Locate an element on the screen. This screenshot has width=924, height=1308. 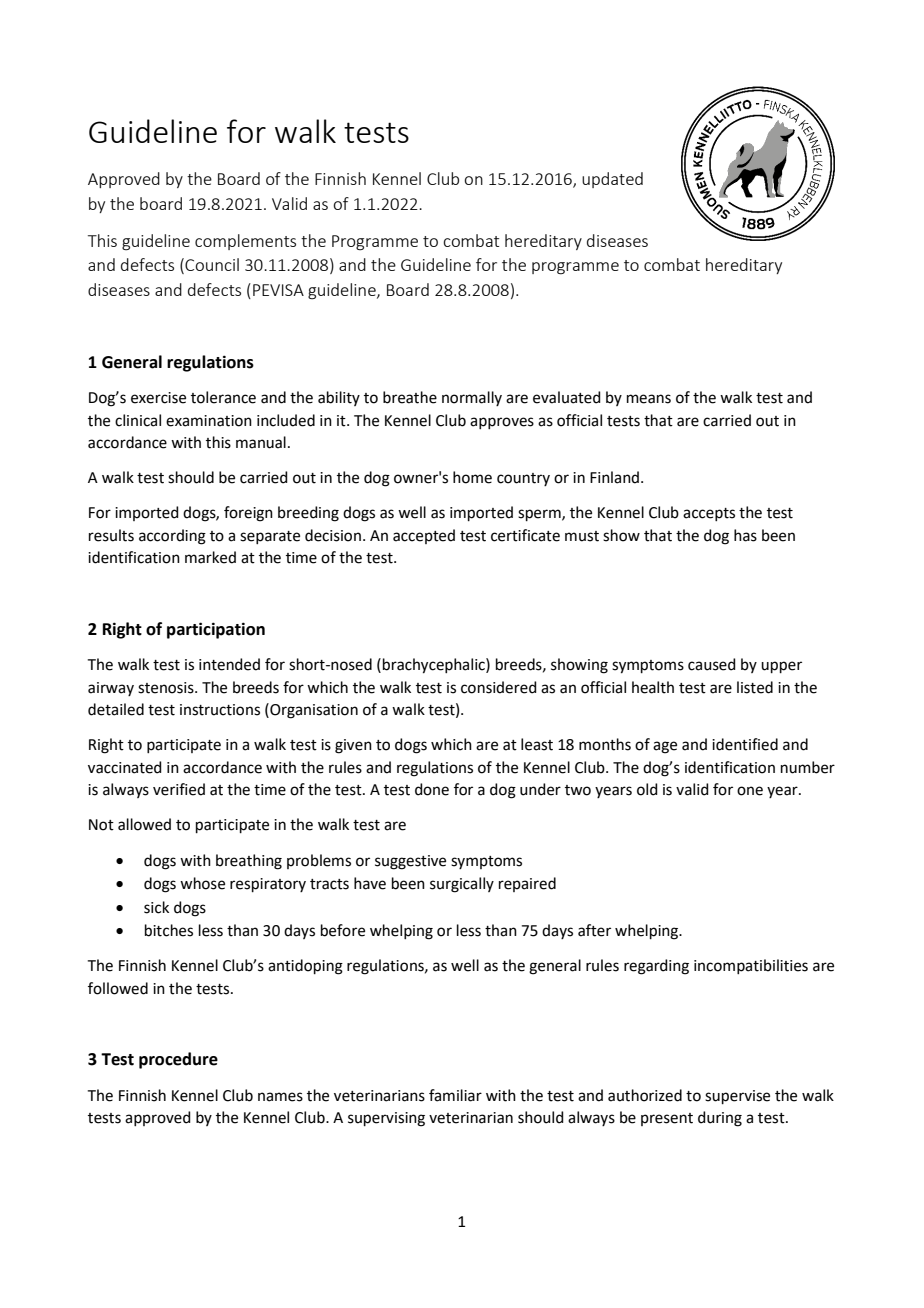
accepts is located at coordinates (709, 514).
